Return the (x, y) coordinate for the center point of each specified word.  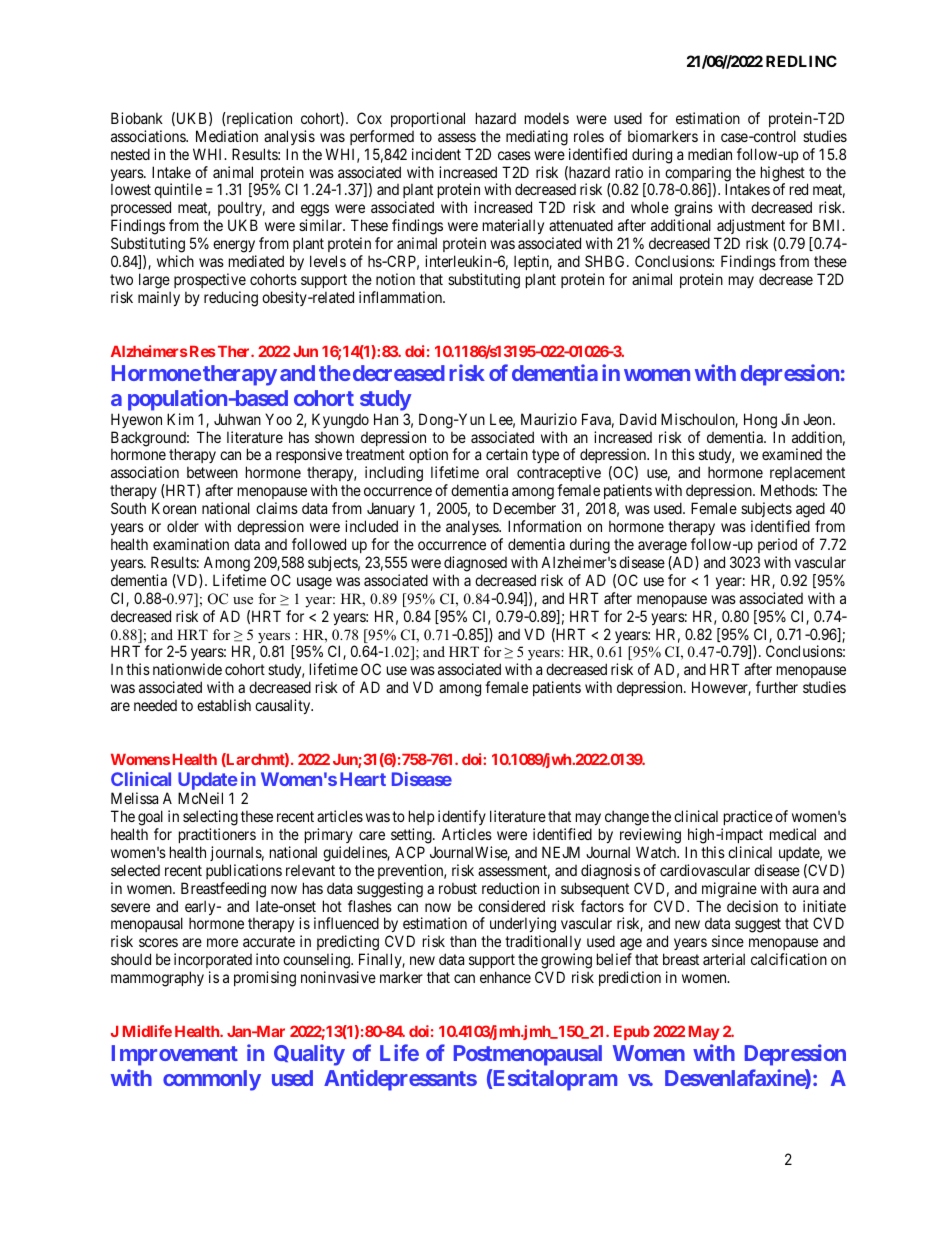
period (777, 545)
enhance (505, 977)
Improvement (175, 1055)
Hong (760, 421)
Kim (180, 419)
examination (191, 544)
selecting (210, 818)
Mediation (227, 136)
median (710, 154)
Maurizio (549, 419)
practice (748, 817)
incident (436, 154)
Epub (632, 1033)
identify (462, 817)
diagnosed (475, 564)
